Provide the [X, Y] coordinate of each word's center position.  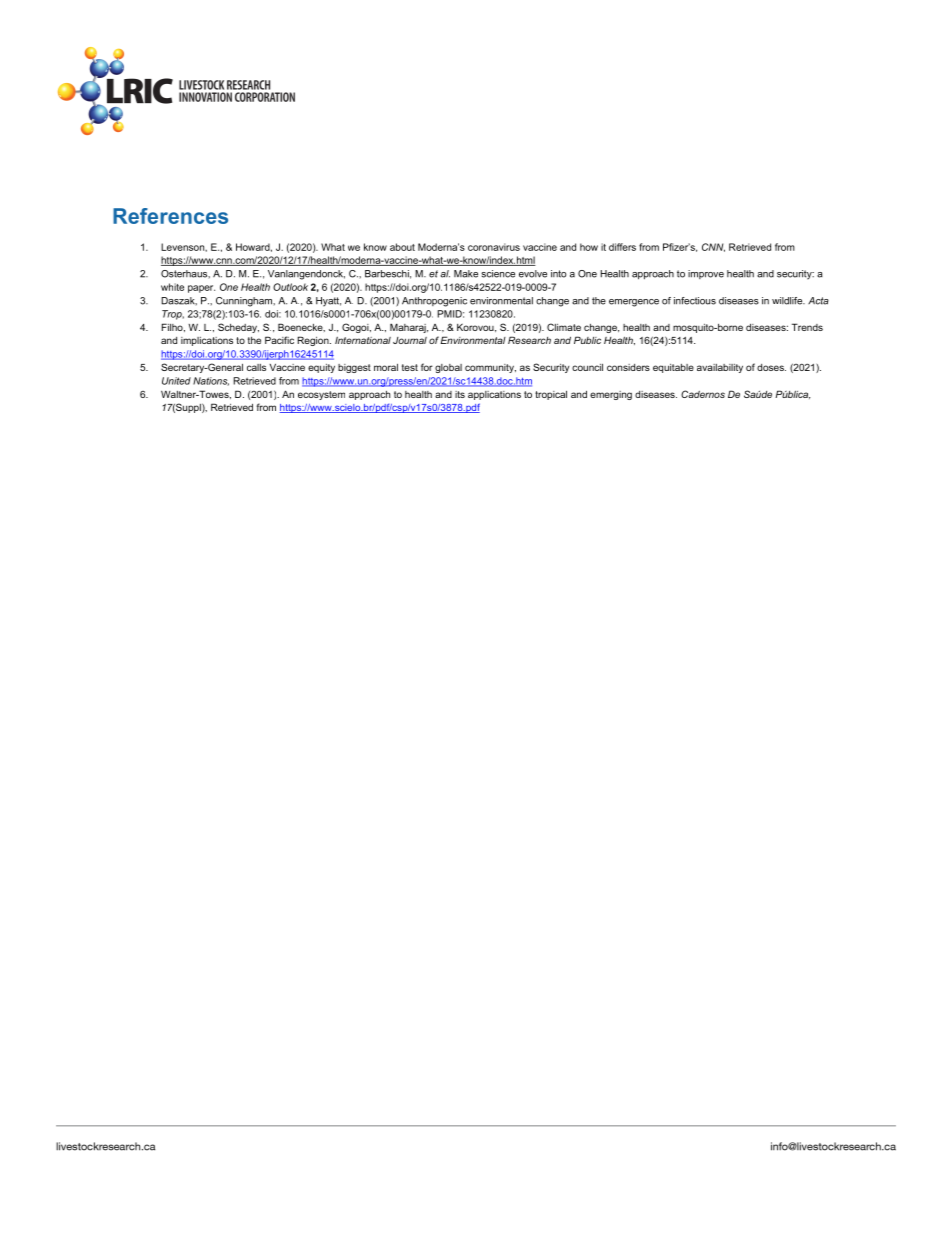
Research [529, 340]
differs [622, 247]
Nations [211, 381]
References [170, 216]
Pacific [279, 340]
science [498, 274]
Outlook [290, 287]
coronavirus [494, 247]
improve [706, 274]
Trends [807, 327]
